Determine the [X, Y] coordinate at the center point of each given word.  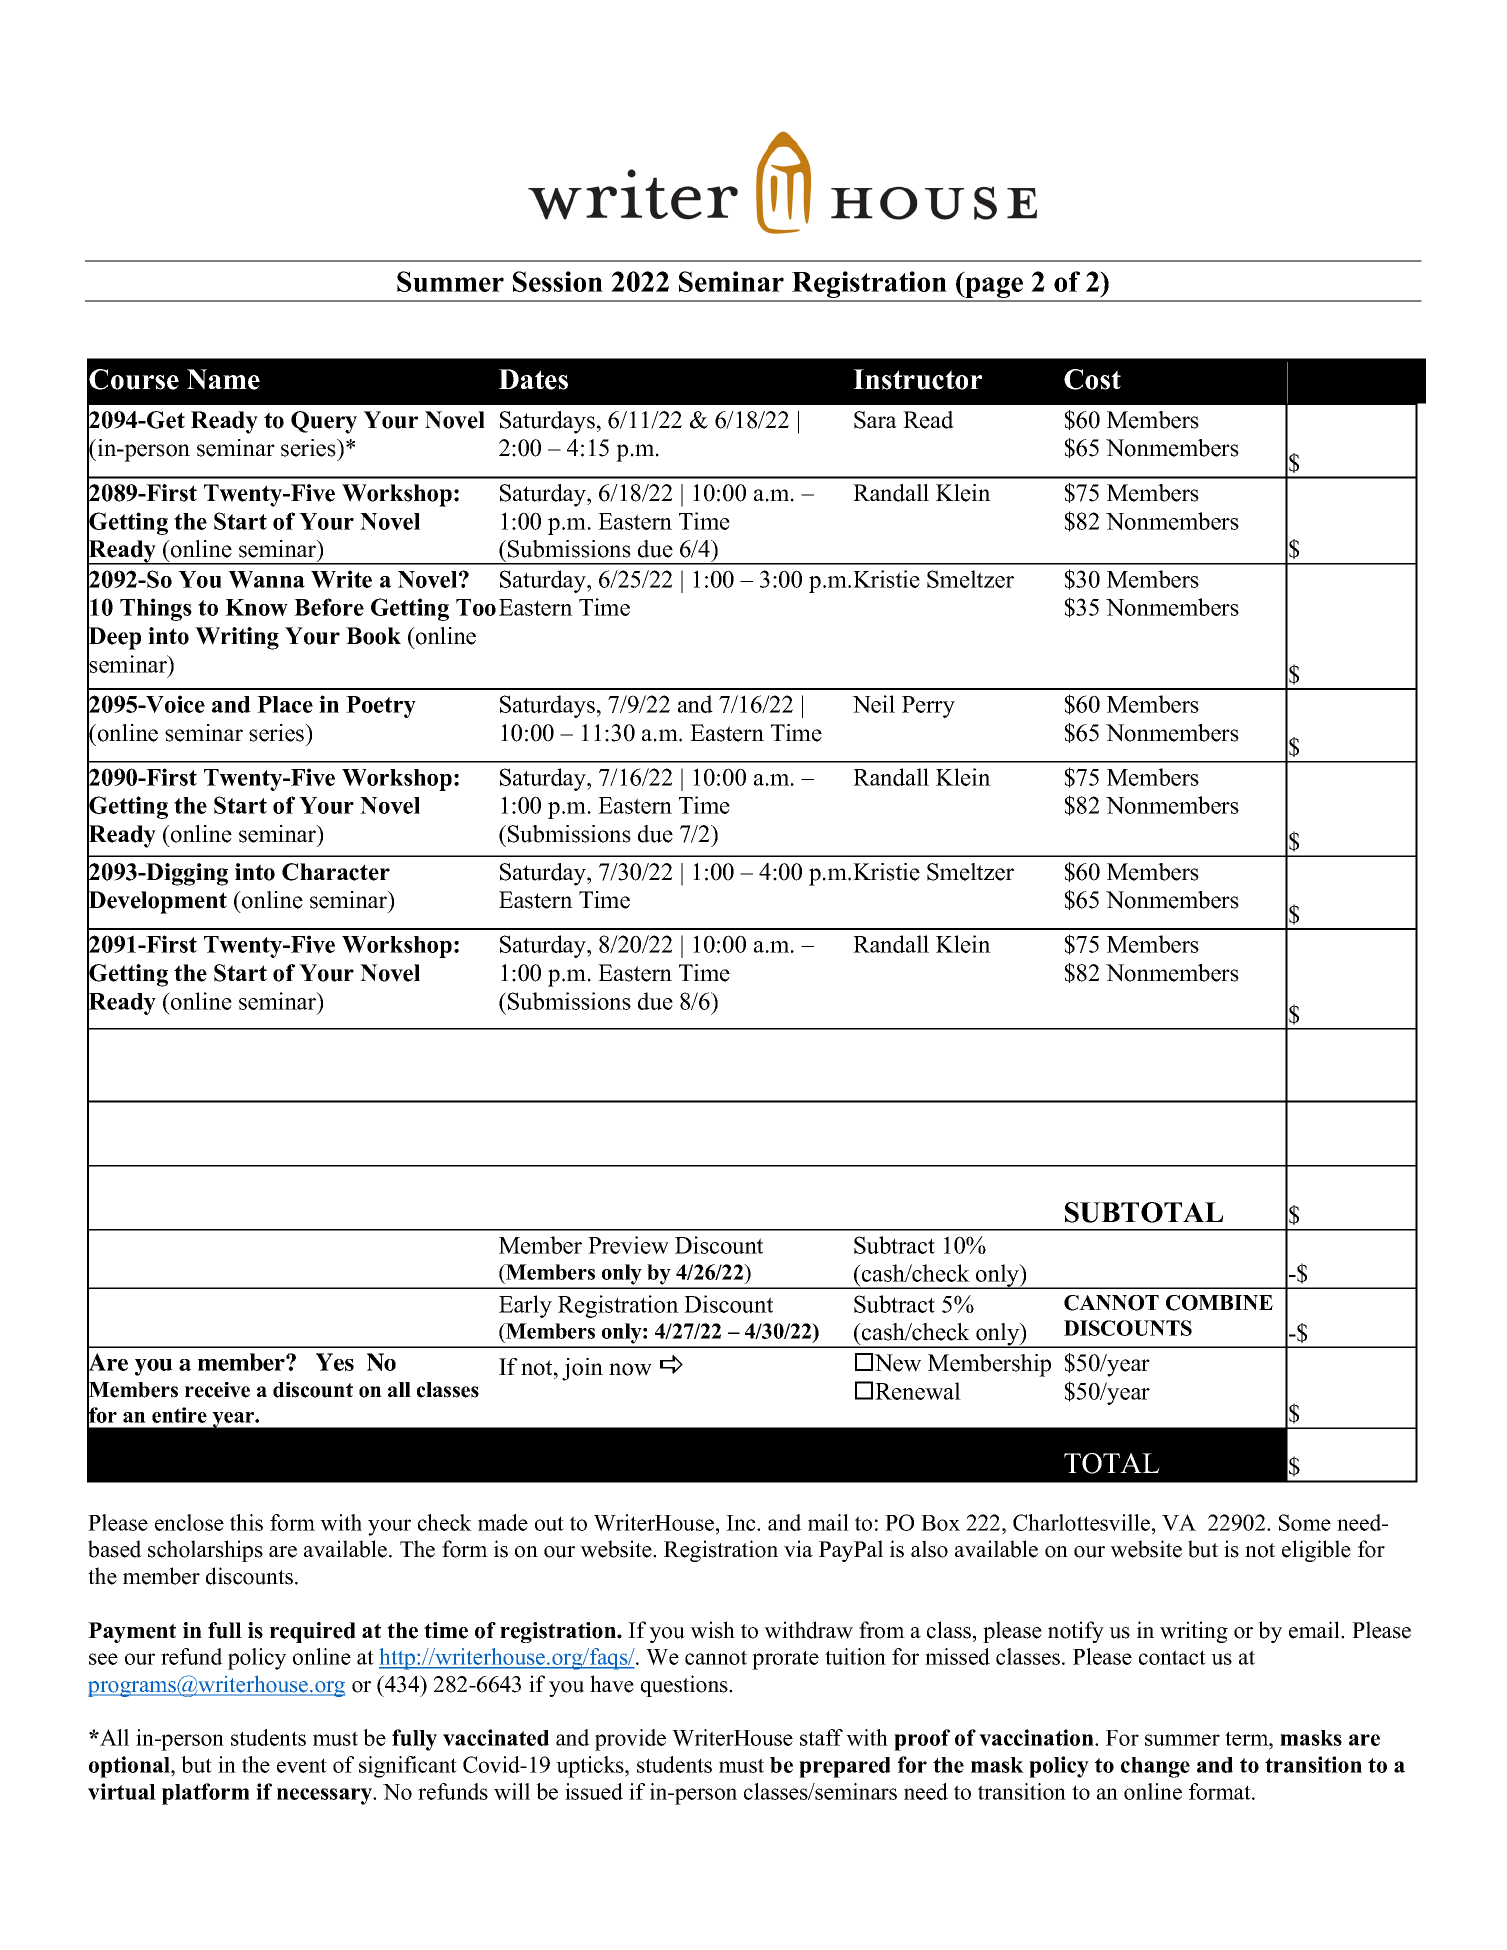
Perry [928, 707]
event [302, 1765]
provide [630, 1740]
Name [223, 379]
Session [558, 281]
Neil [873, 704]
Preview [628, 1245]
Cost [1092, 379]
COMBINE [1219, 1303]
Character [336, 872]
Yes [335, 1362]
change [1155, 1767]
